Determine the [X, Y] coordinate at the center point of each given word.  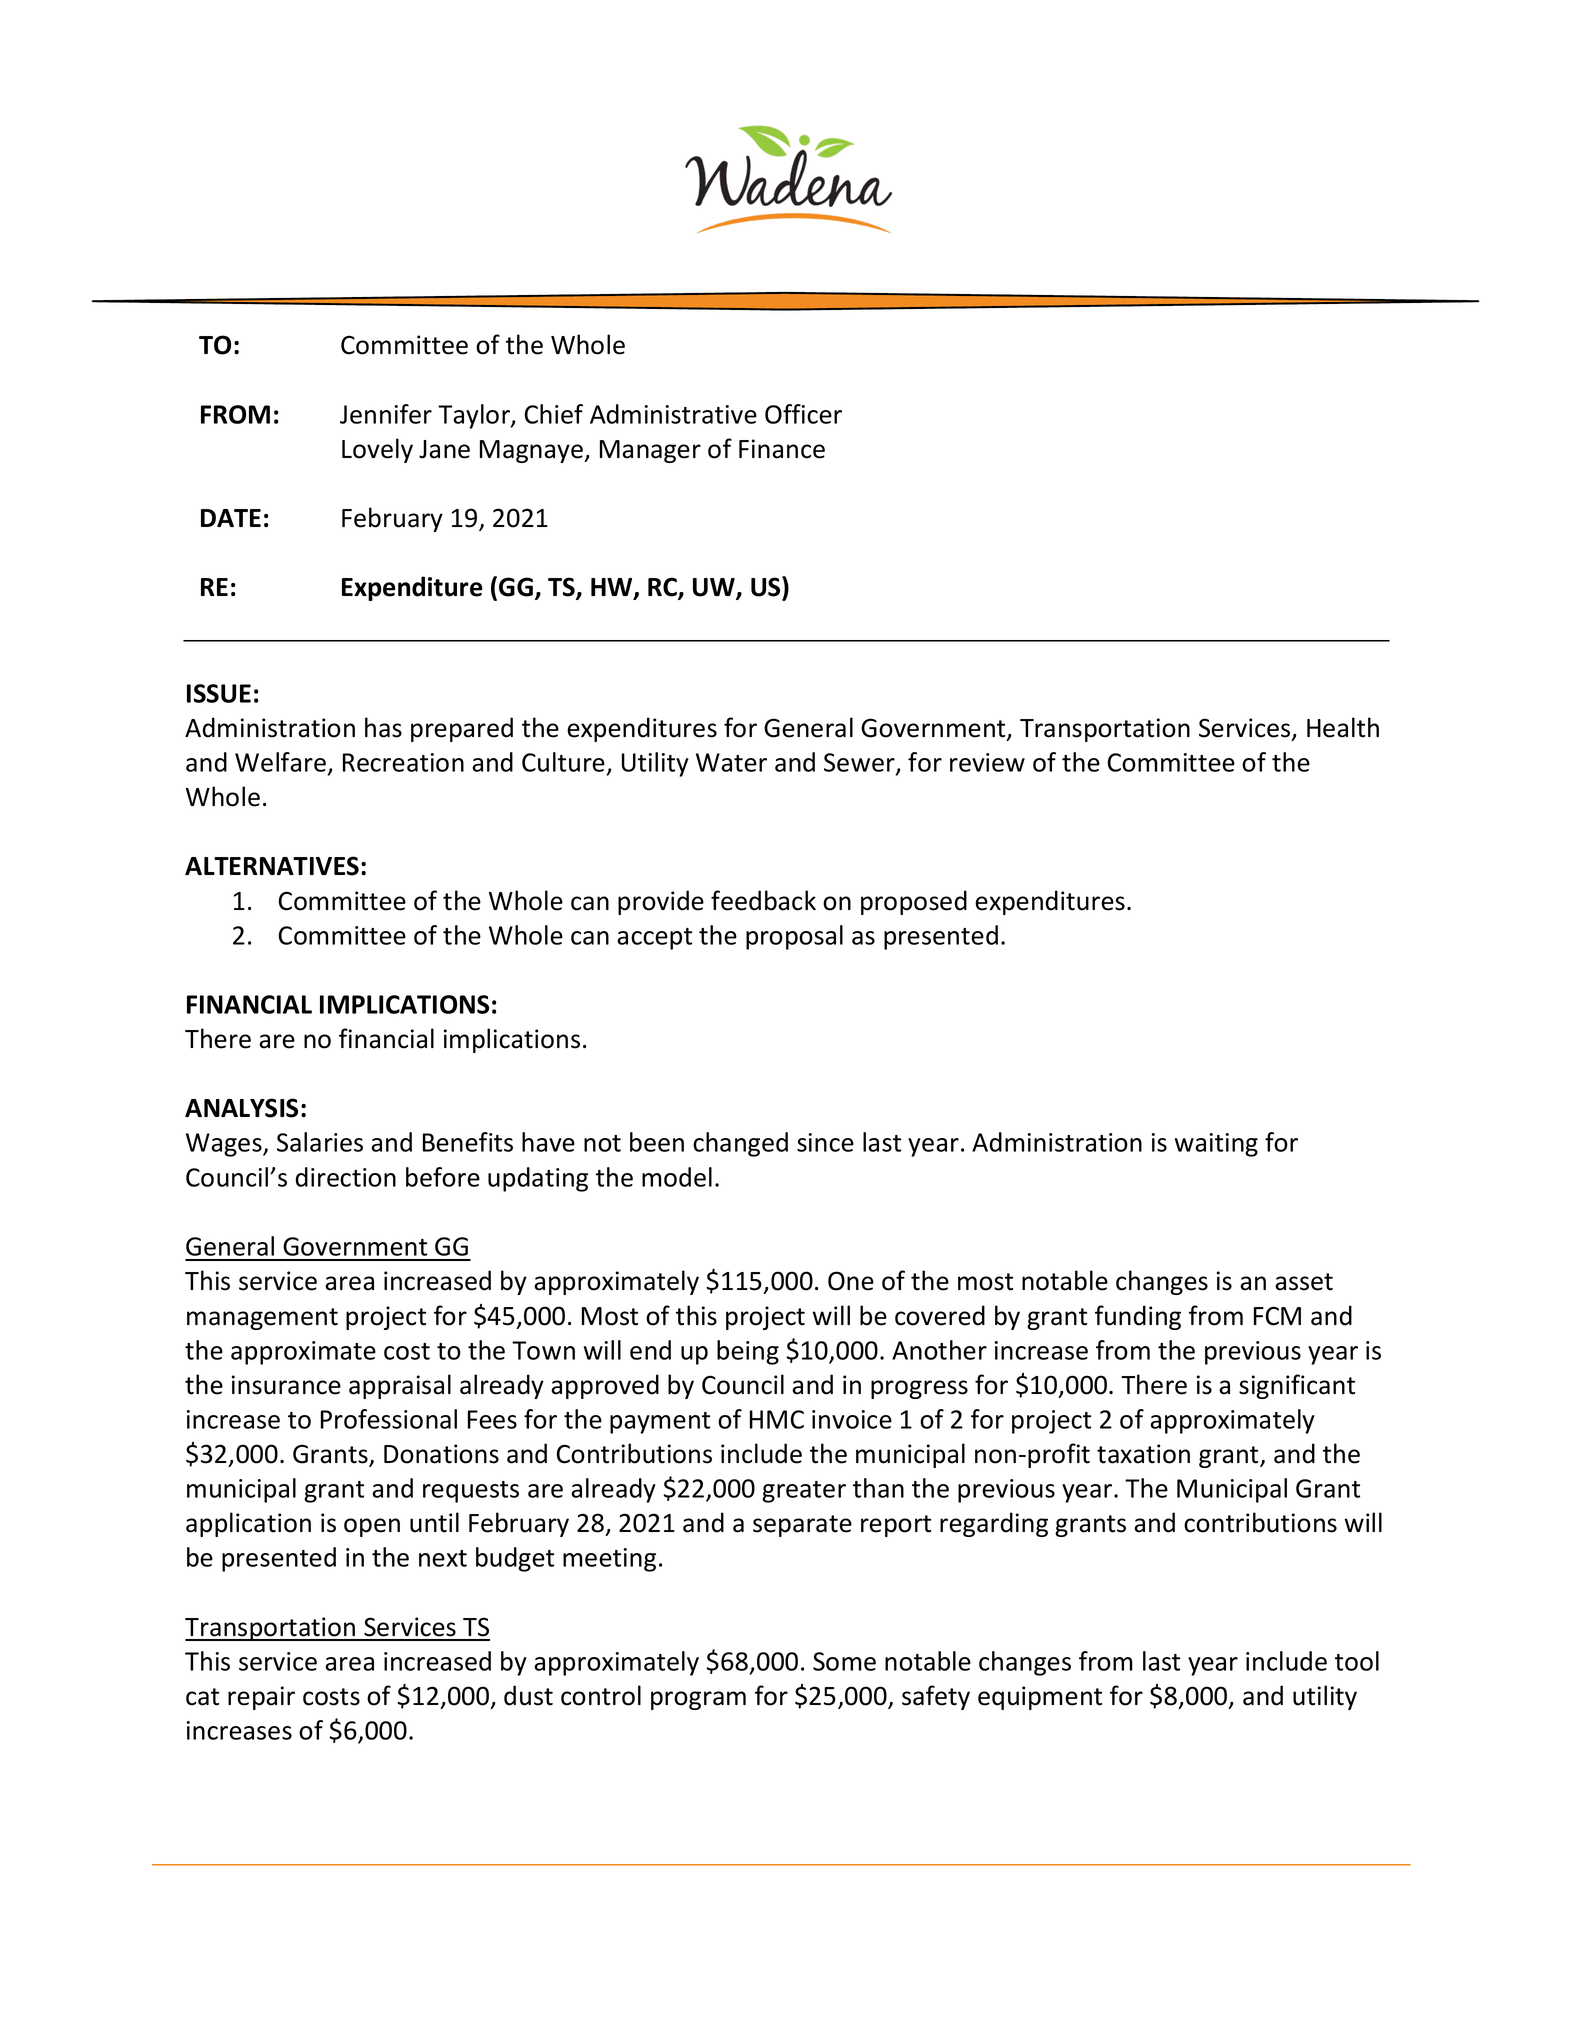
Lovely [377, 450]
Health [1343, 727]
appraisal [400, 1386]
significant [1297, 1386]
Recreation [403, 762]
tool [1357, 1661]
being [748, 1352]
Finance [782, 449]
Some [844, 1661]
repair [261, 1698]
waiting [1216, 1145]
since [825, 1142]
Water [731, 762]
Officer [803, 414]
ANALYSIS [241, 1108]
